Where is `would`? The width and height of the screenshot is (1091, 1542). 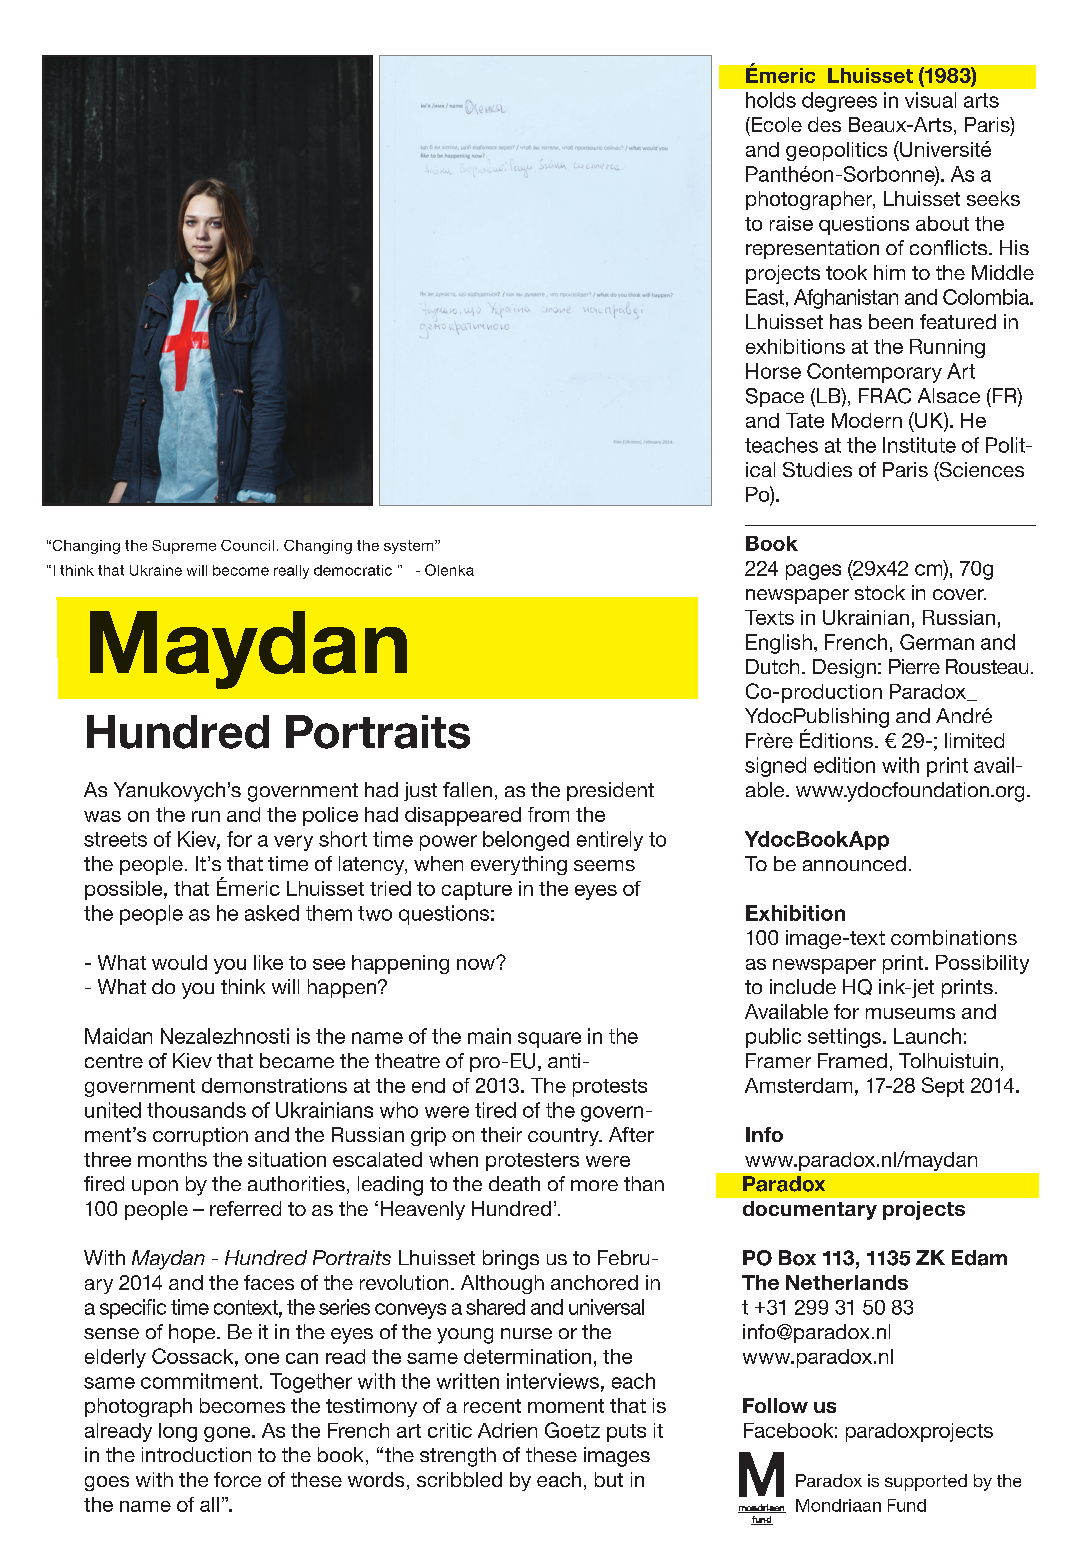
would is located at coordinates (179, 962).
